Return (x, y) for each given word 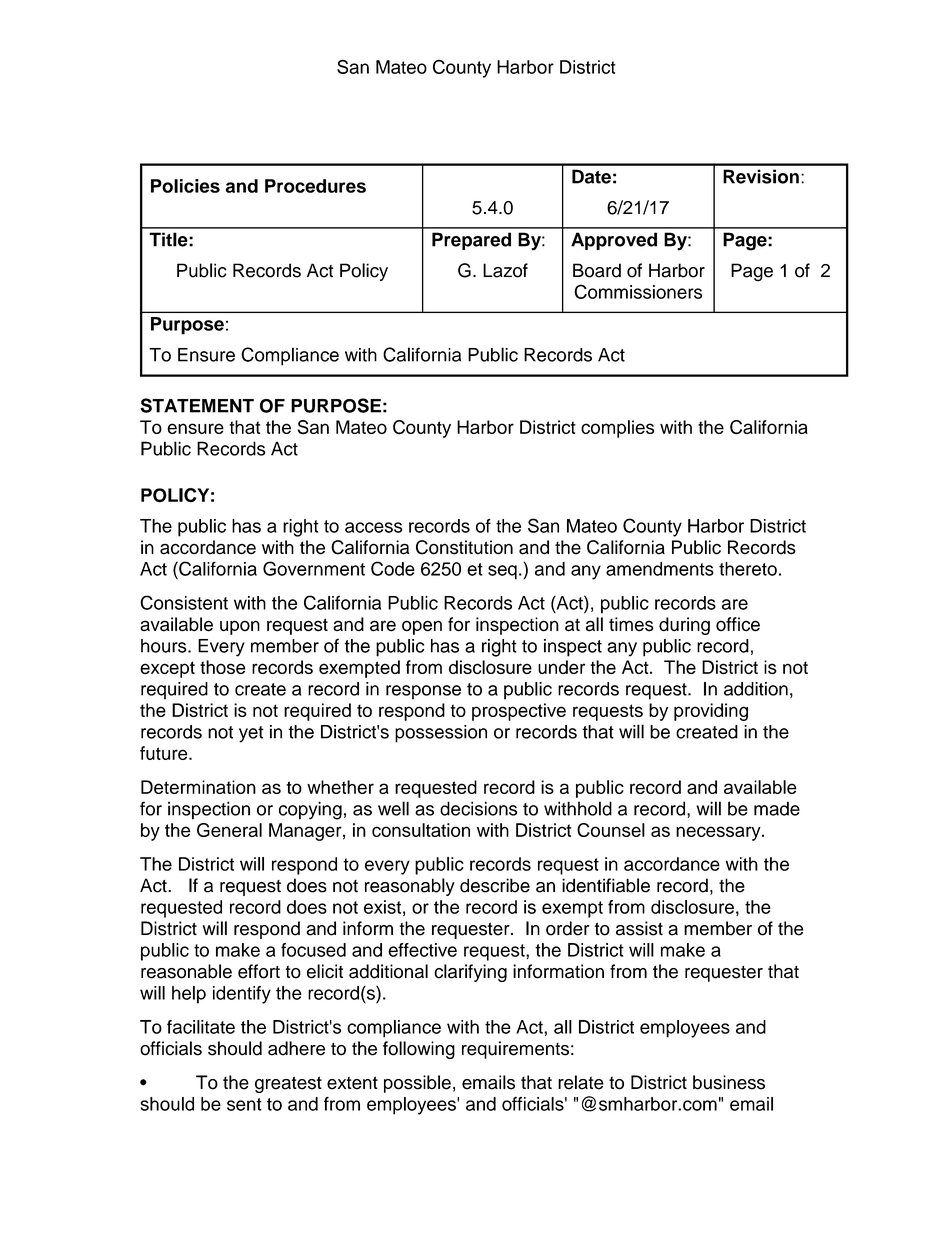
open (422, 627)
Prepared (471, 241)
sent (244, 1104)
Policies (185, 186)
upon (240, 627)
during (684, 626)
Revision (761, 176)
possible (417, 1084)
